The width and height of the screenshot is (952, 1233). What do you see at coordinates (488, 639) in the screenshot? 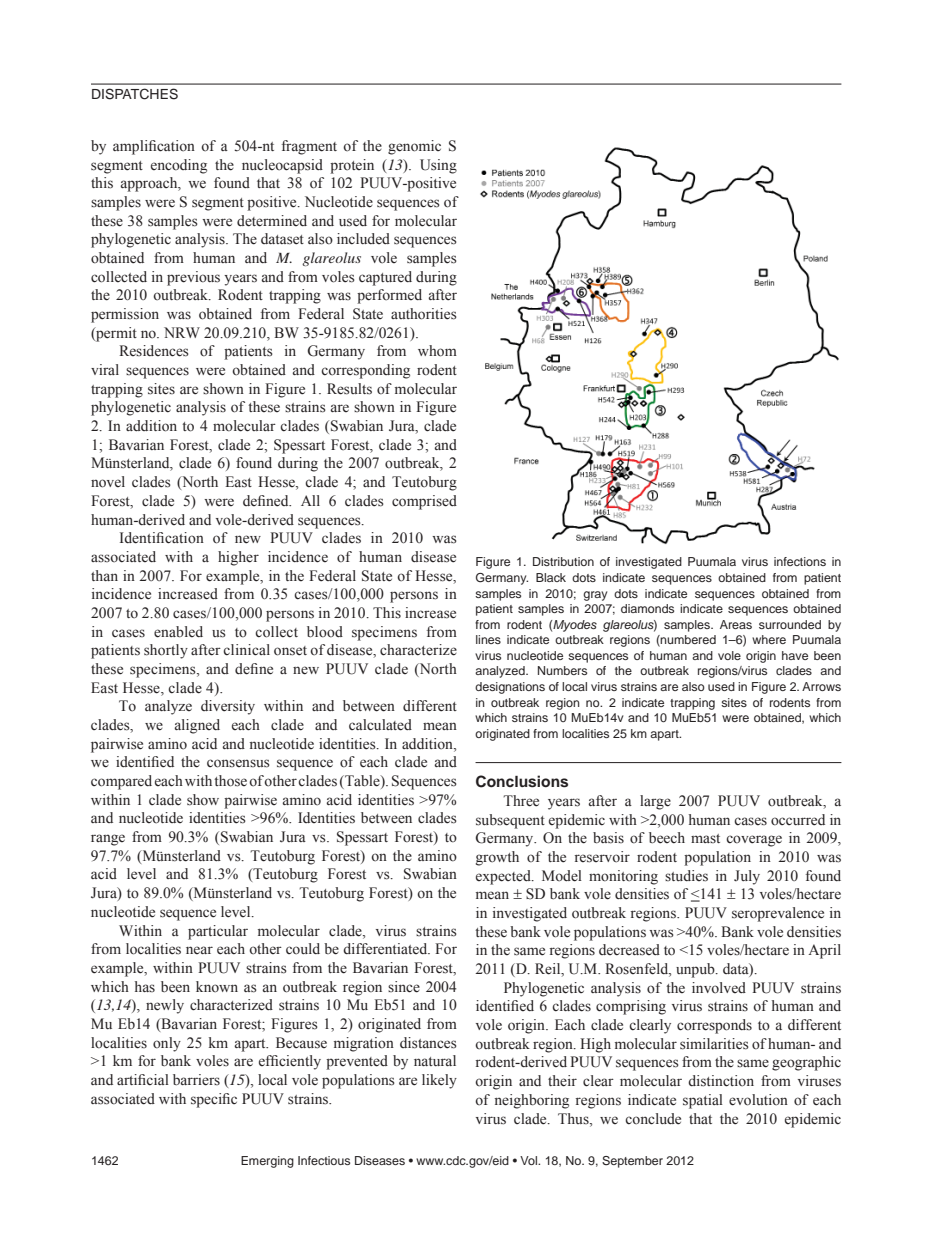
I see `lines` at bounding box center [488, 639].
